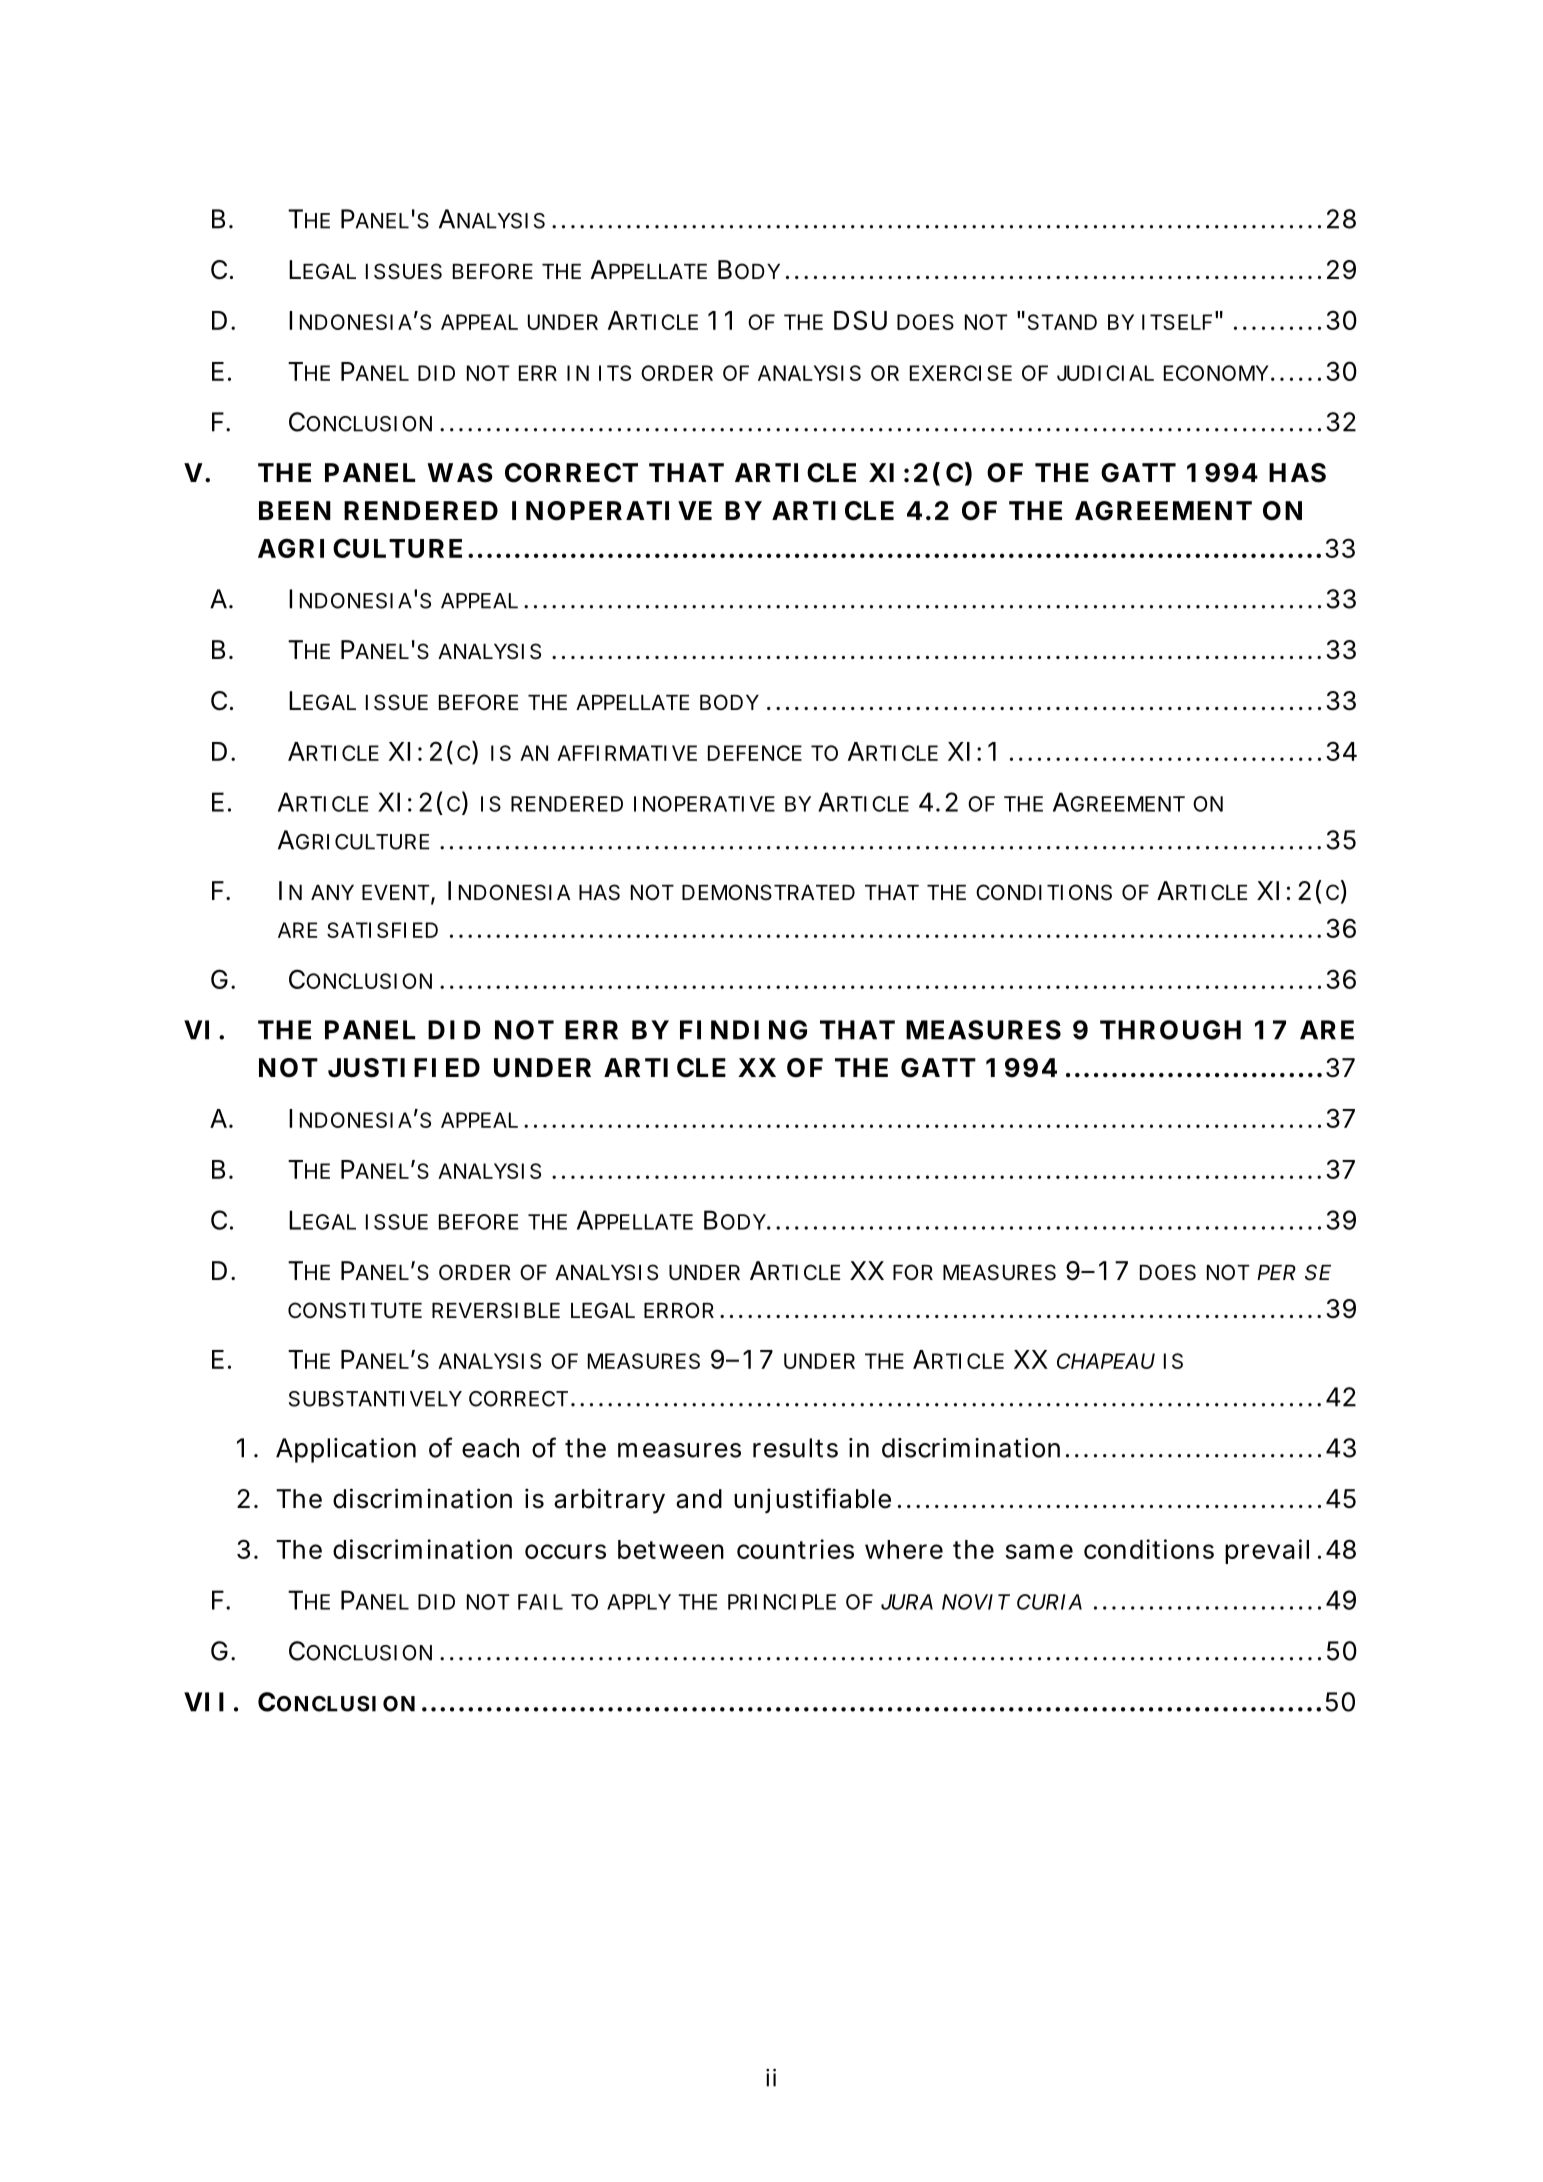  What do you see at coordinates (1105, 373) in the screenshot?
I see `JUDICIAL` at bounding box center [1105, 373].
